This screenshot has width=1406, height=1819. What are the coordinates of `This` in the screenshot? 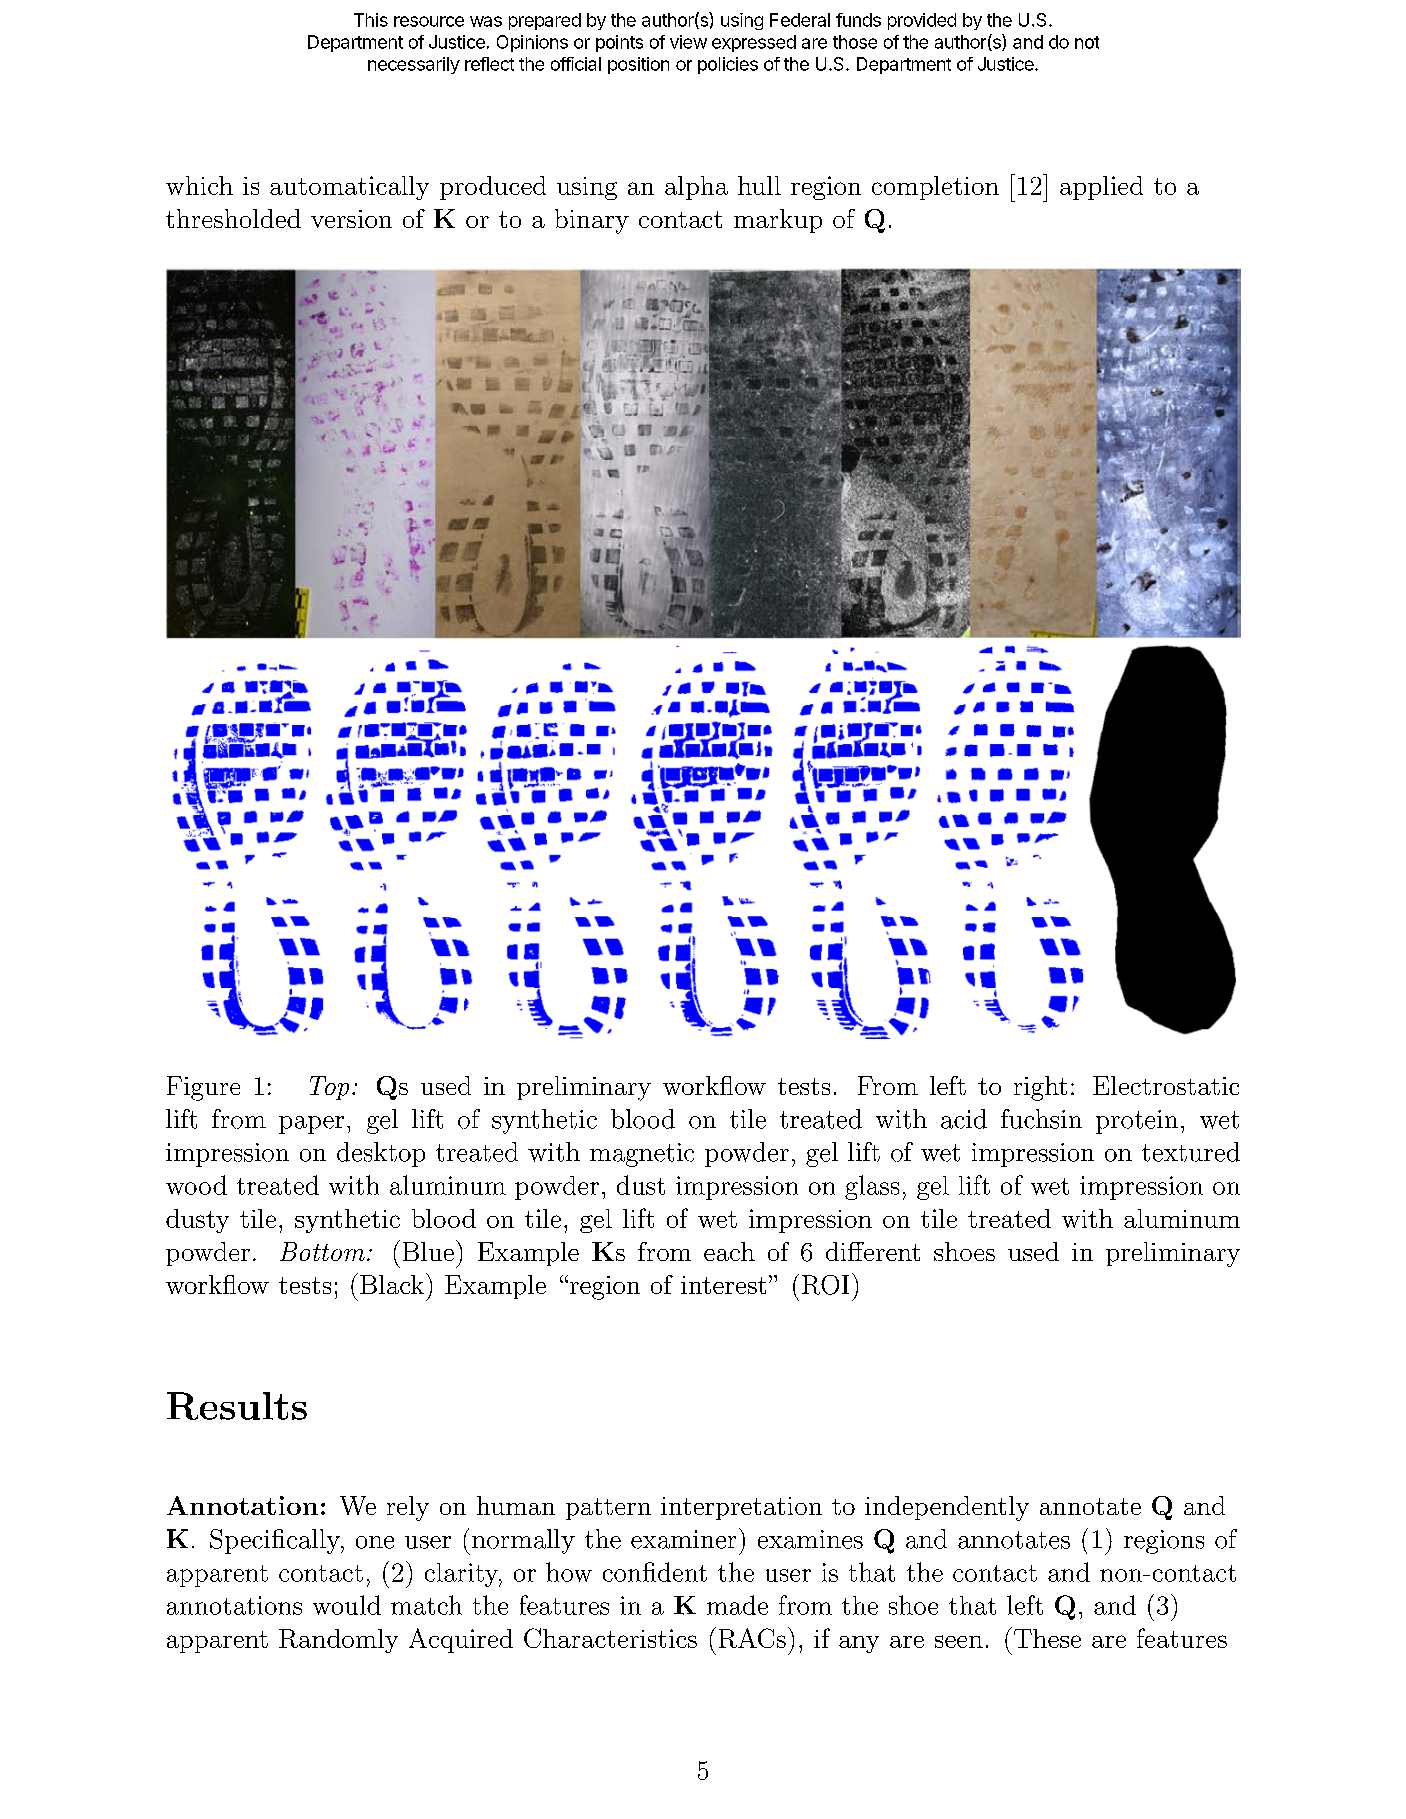 It's located at (371, 20).
